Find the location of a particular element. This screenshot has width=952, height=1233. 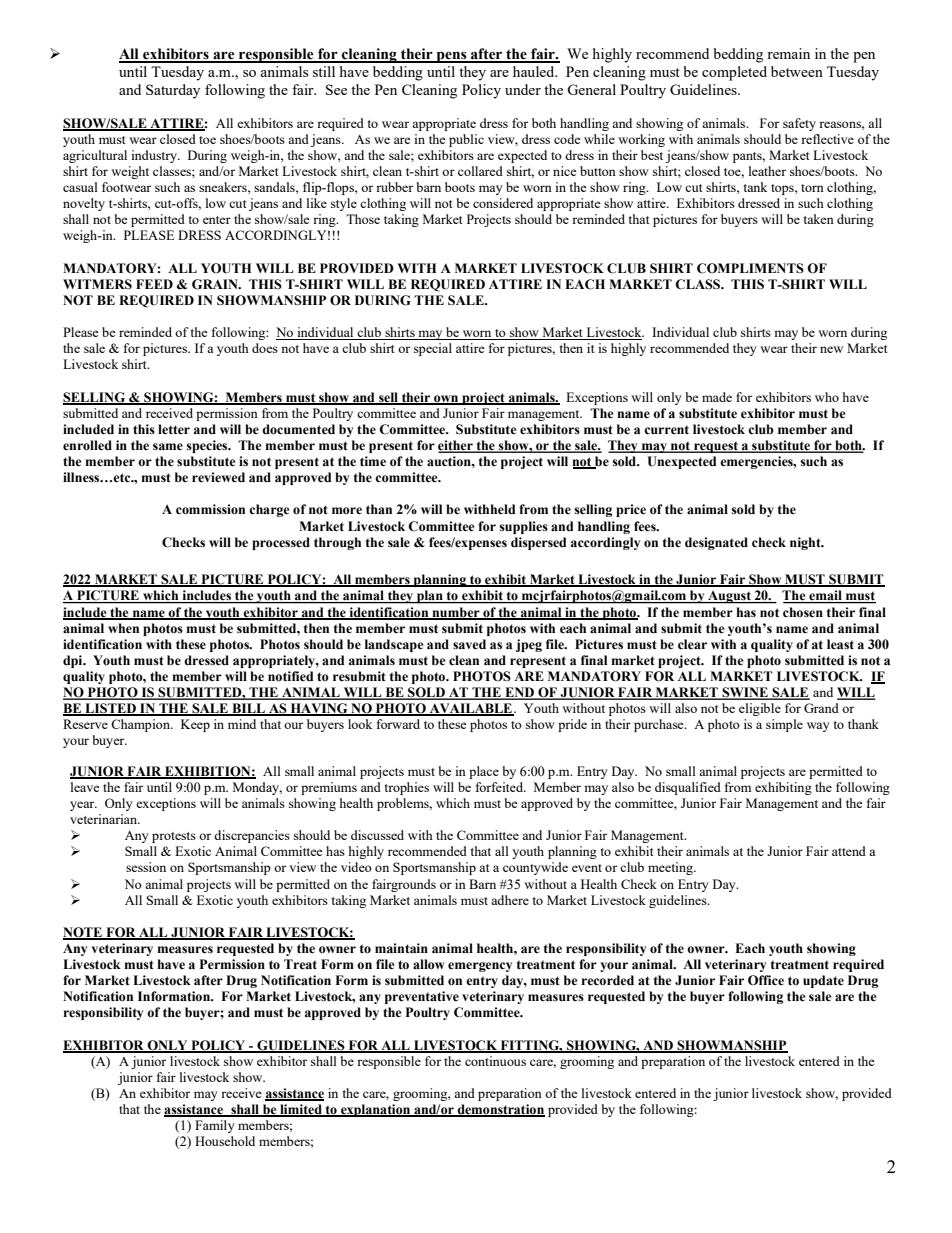

protests is located at coordinates (174, 837).
